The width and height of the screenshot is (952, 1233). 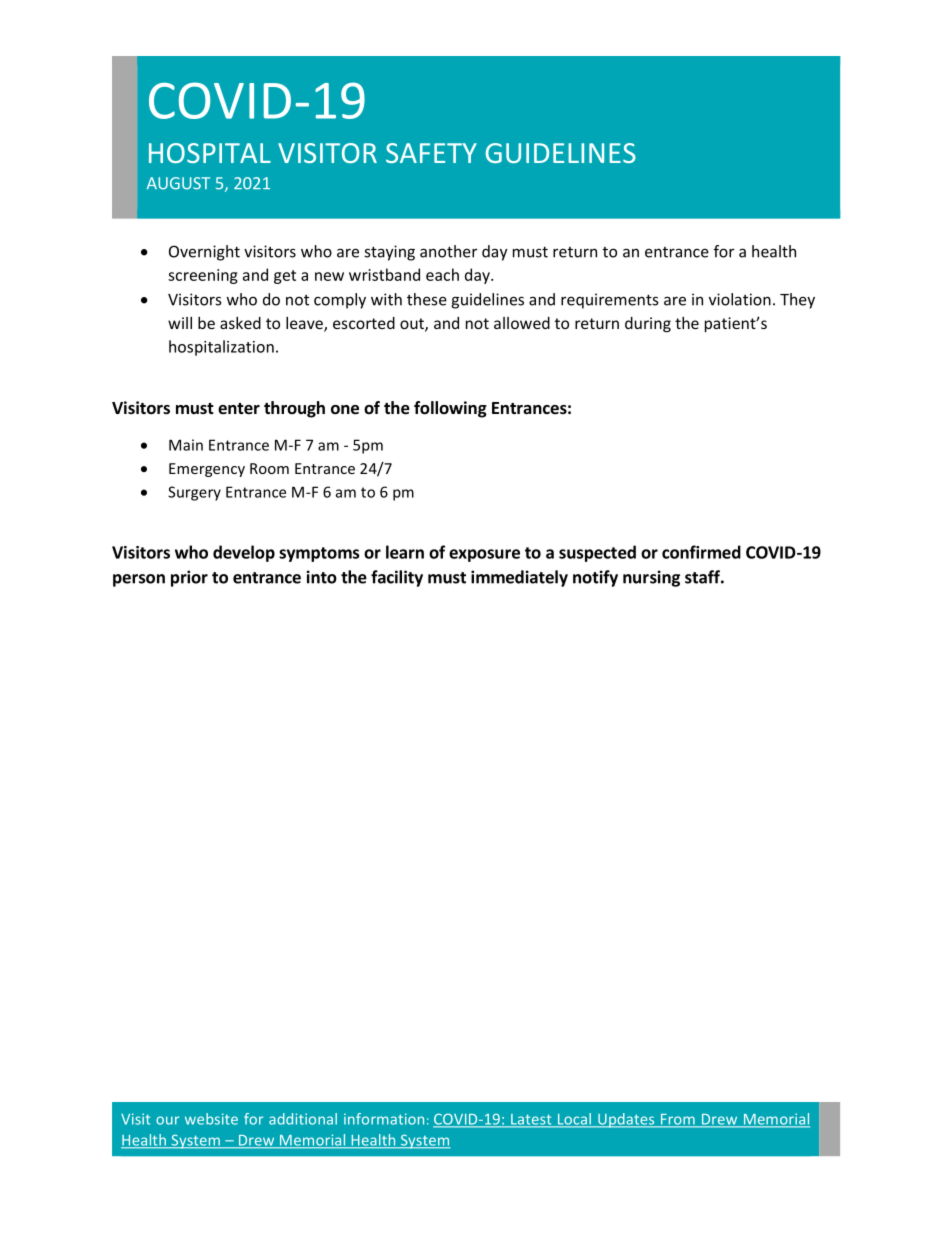 I want to click on AUGUST, so click(x=178, y=183).
